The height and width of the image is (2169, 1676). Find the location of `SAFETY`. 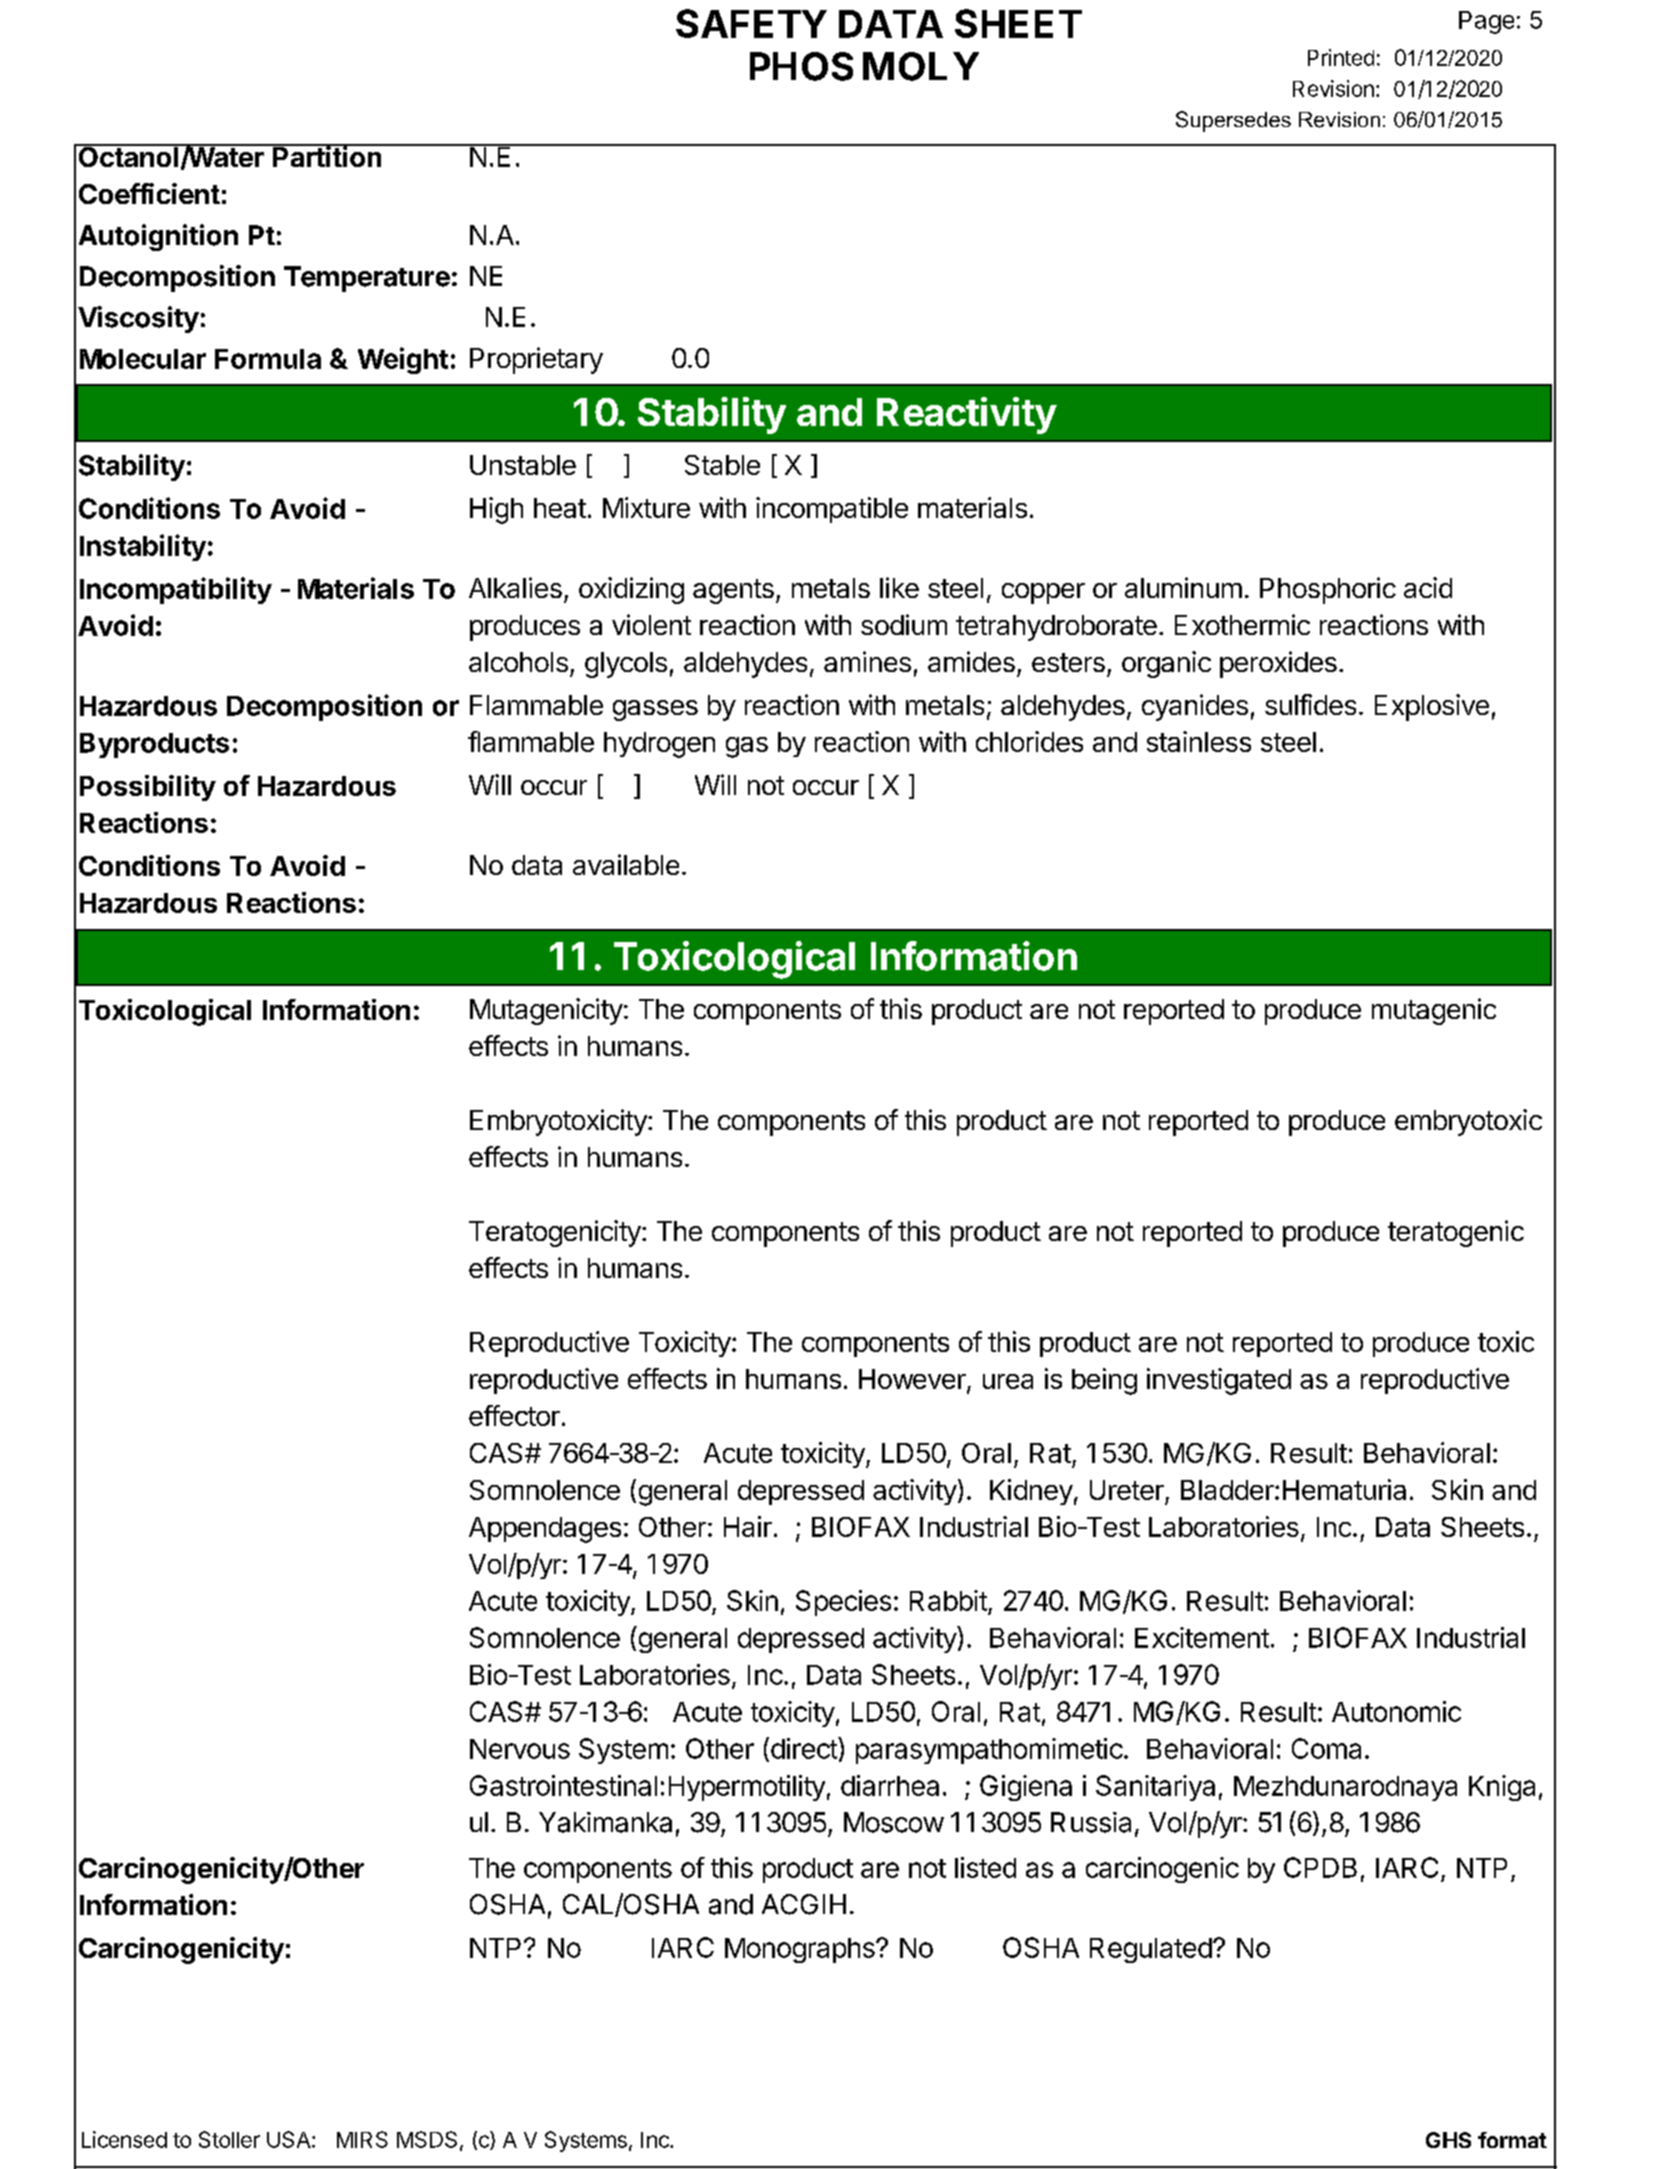

SAFETY is located at coordinates (751, 23).
